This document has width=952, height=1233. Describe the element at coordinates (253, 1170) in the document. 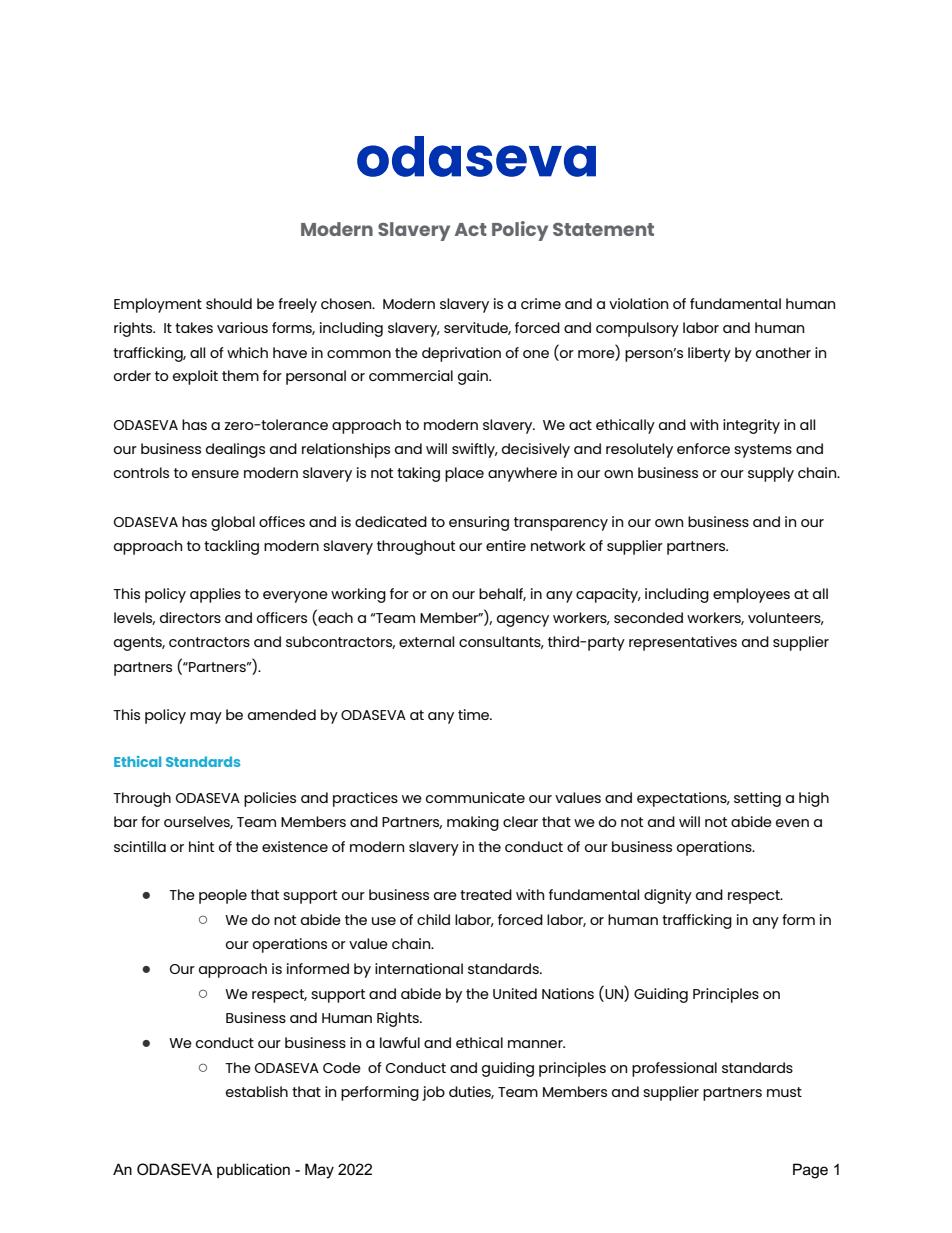

I see `publication` at that location.
